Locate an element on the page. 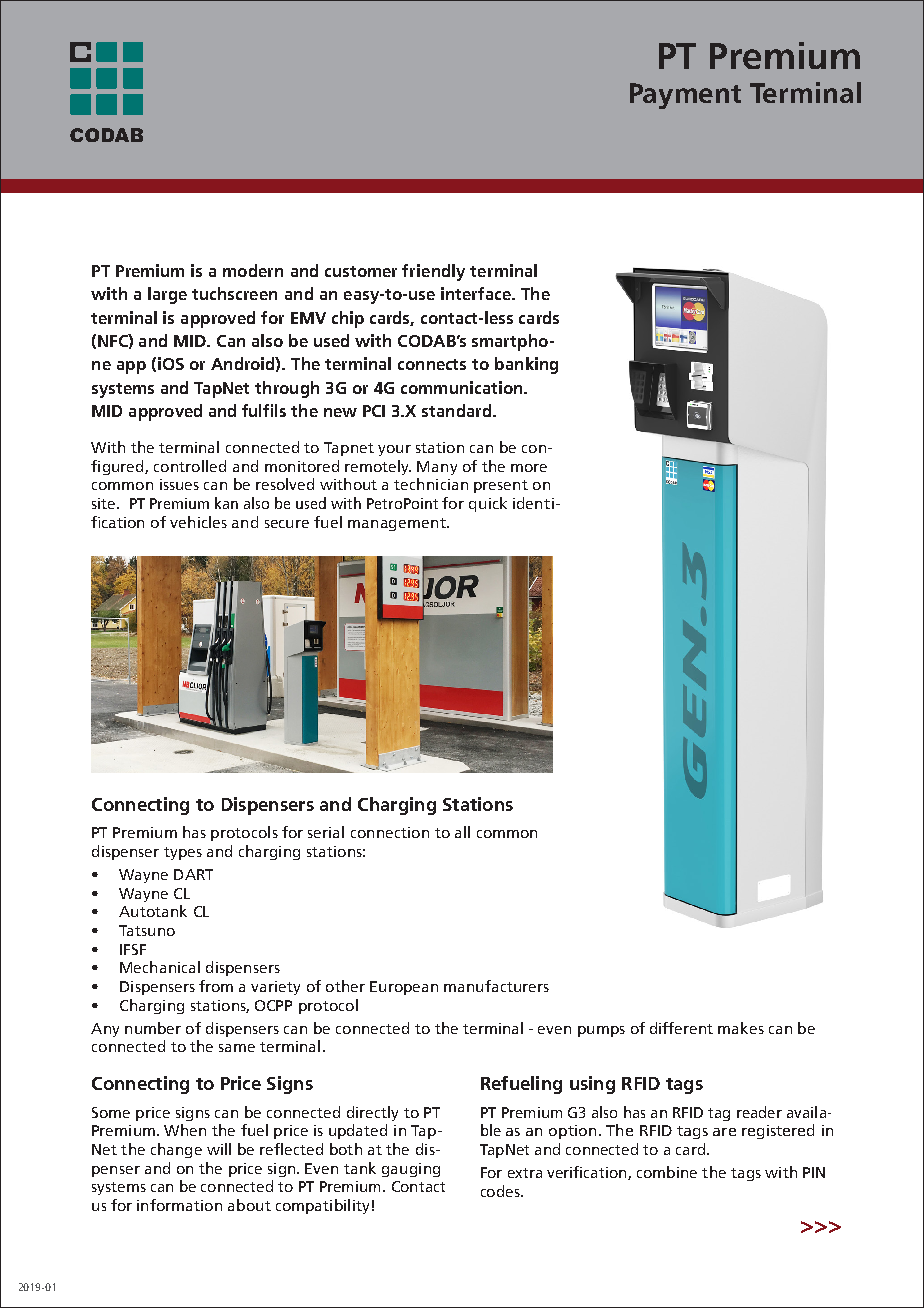 The height and width of the image is (1308, 924). are is located at coordinates (724, 1132).
